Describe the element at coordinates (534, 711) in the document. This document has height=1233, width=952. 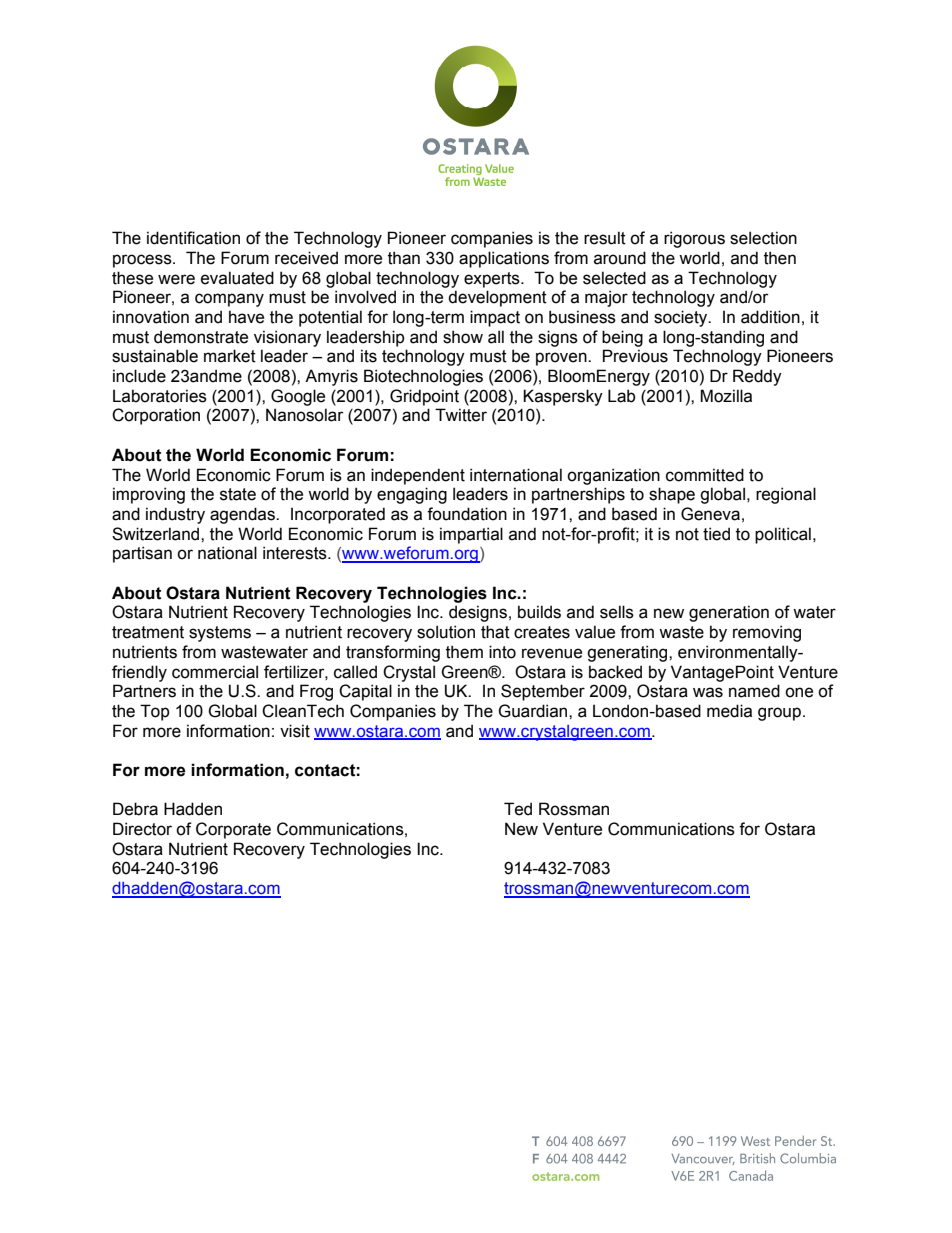
I see `Guardian` at that location.
